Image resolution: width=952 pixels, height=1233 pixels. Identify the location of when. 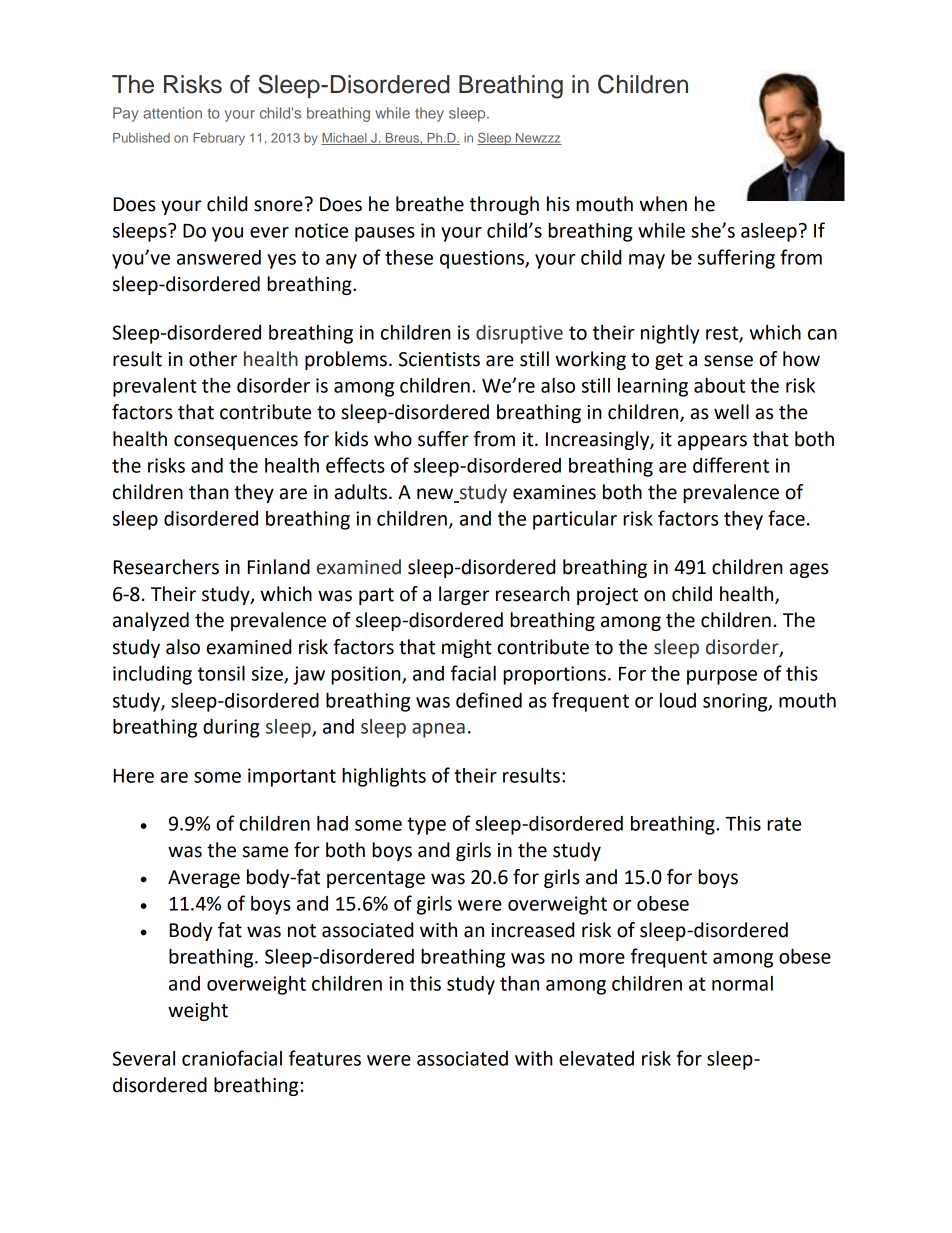
(663, 204).
